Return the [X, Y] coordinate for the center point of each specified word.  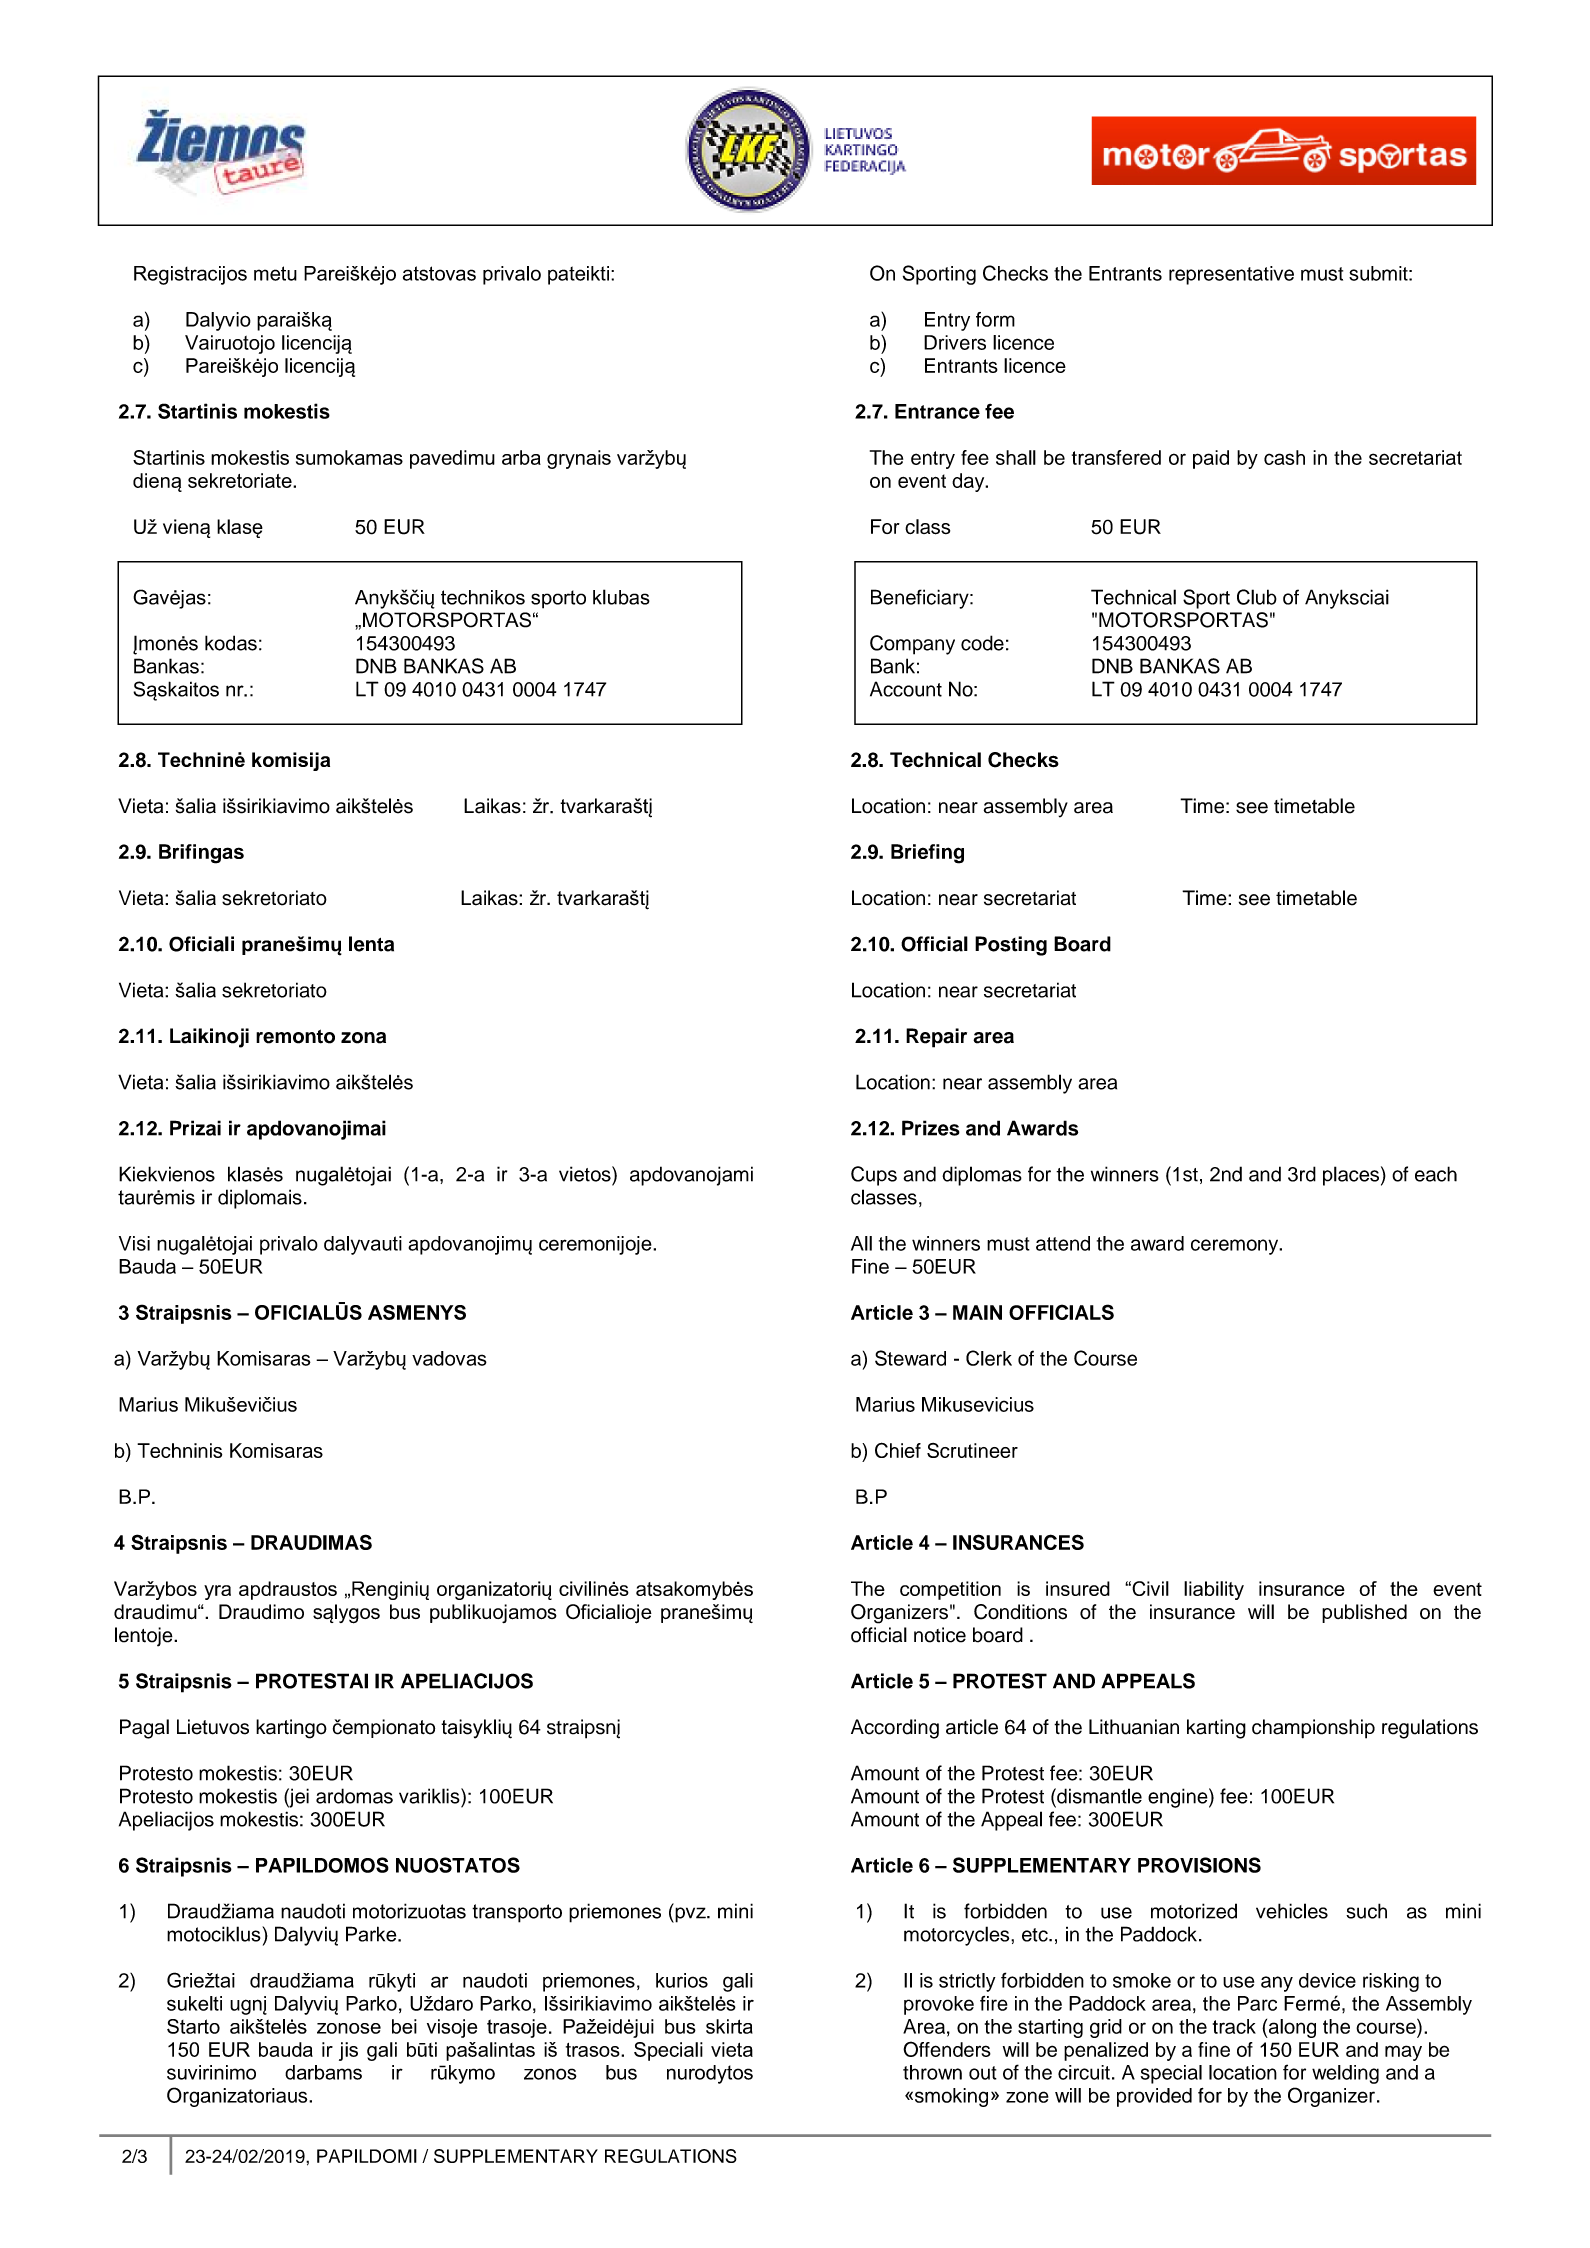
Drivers [955, 342]
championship [1313, 1729]
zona [363, 1038]
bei [404, 2026]
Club [1257, 597]
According [895, 1729]
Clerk [989, 1358]
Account [906, 689]
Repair [936, 1038]
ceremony [1236, 1247]
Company [912, 645]
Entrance [937, 411]
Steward [910, 1358]
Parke [372, 1934]
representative [1231, 275]
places [1351, 1176]
